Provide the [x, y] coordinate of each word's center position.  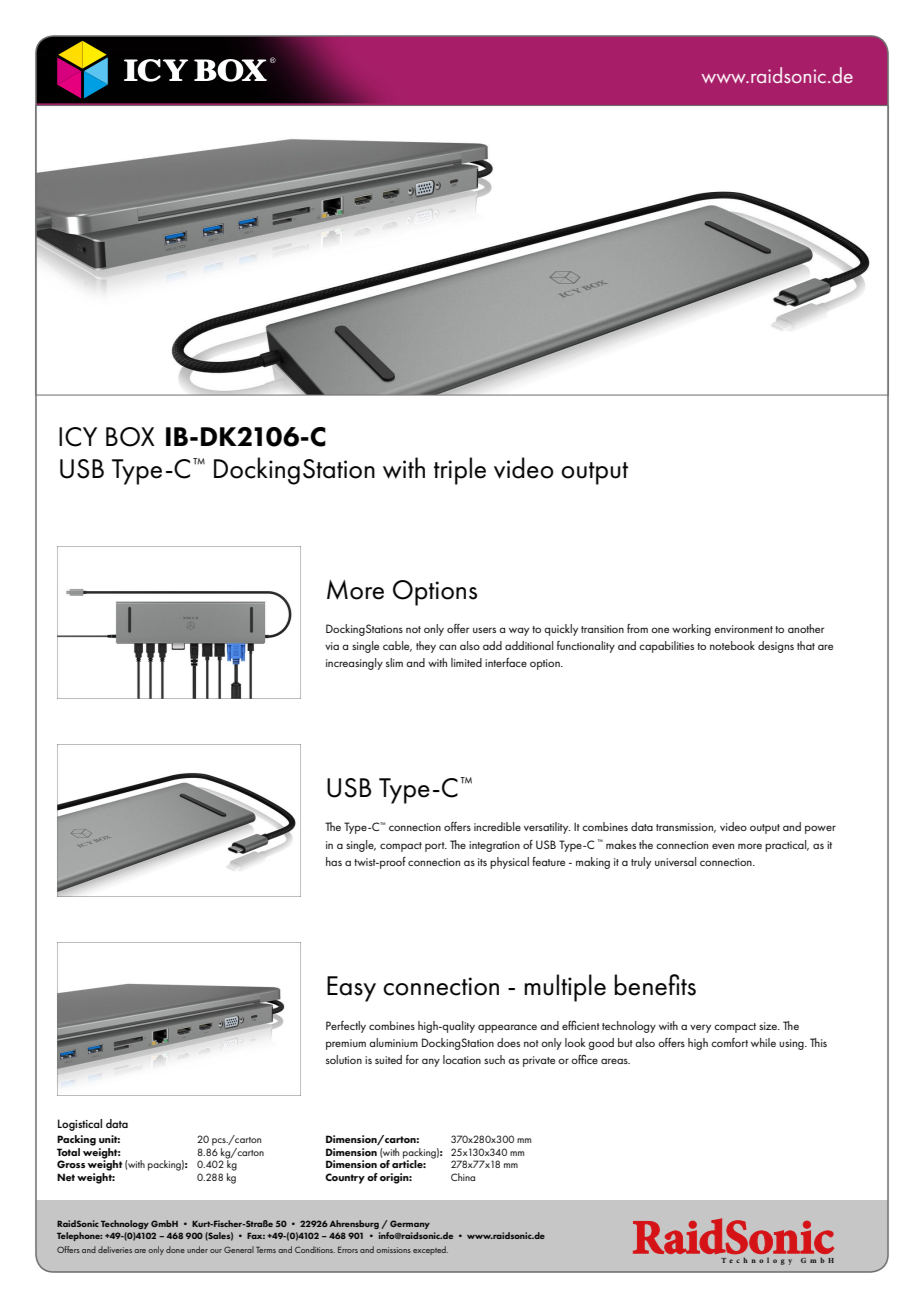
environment [743, 629]
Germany [410, 1224]
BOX [130, 437]
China [463, 1177]
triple [460, 471]
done [175, 1249]
